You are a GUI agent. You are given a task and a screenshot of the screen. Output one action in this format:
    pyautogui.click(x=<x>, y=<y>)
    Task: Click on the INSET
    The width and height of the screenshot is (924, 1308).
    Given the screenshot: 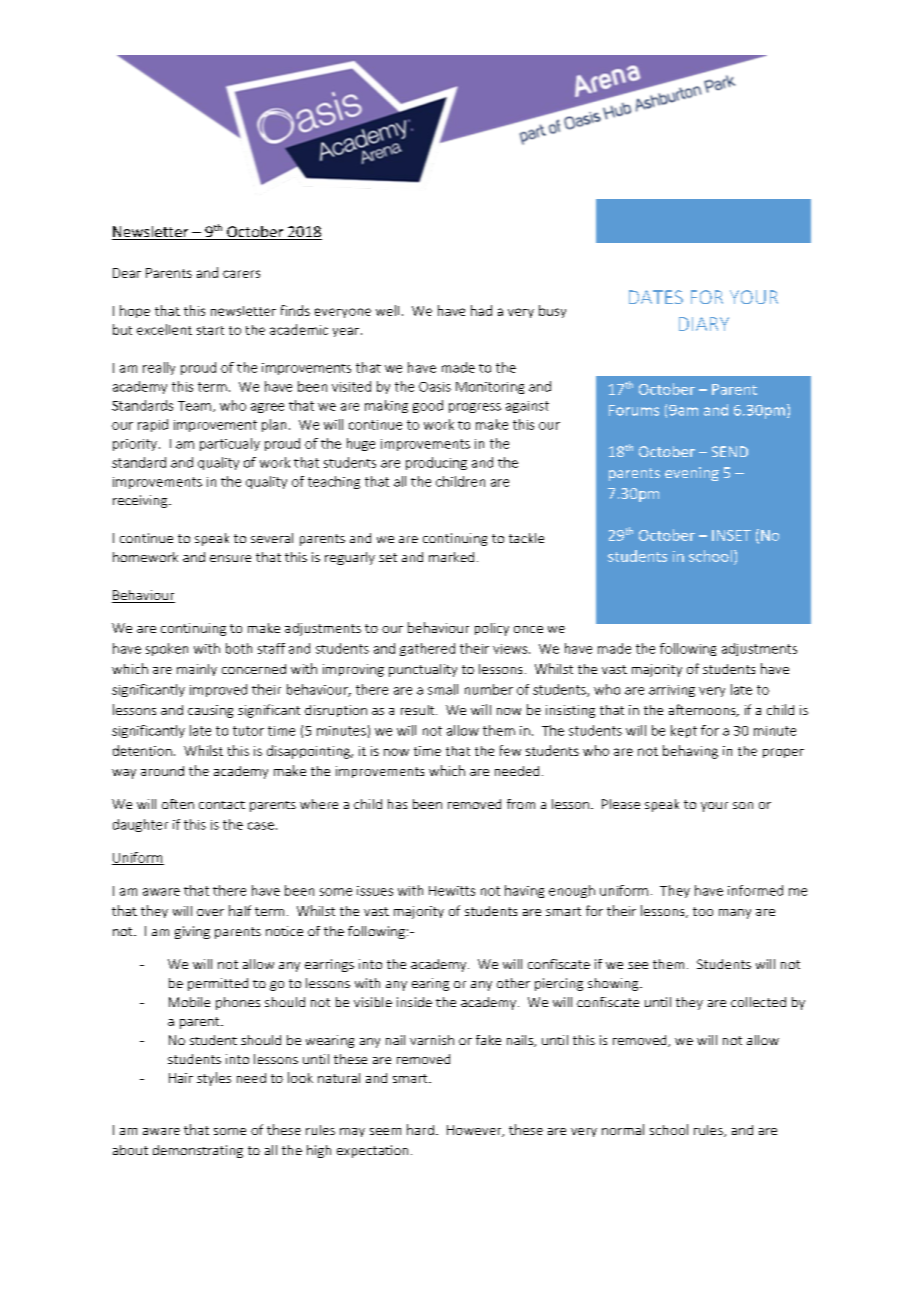 What is the action you would take?
    pyautogui.click(x=731, y=535)
